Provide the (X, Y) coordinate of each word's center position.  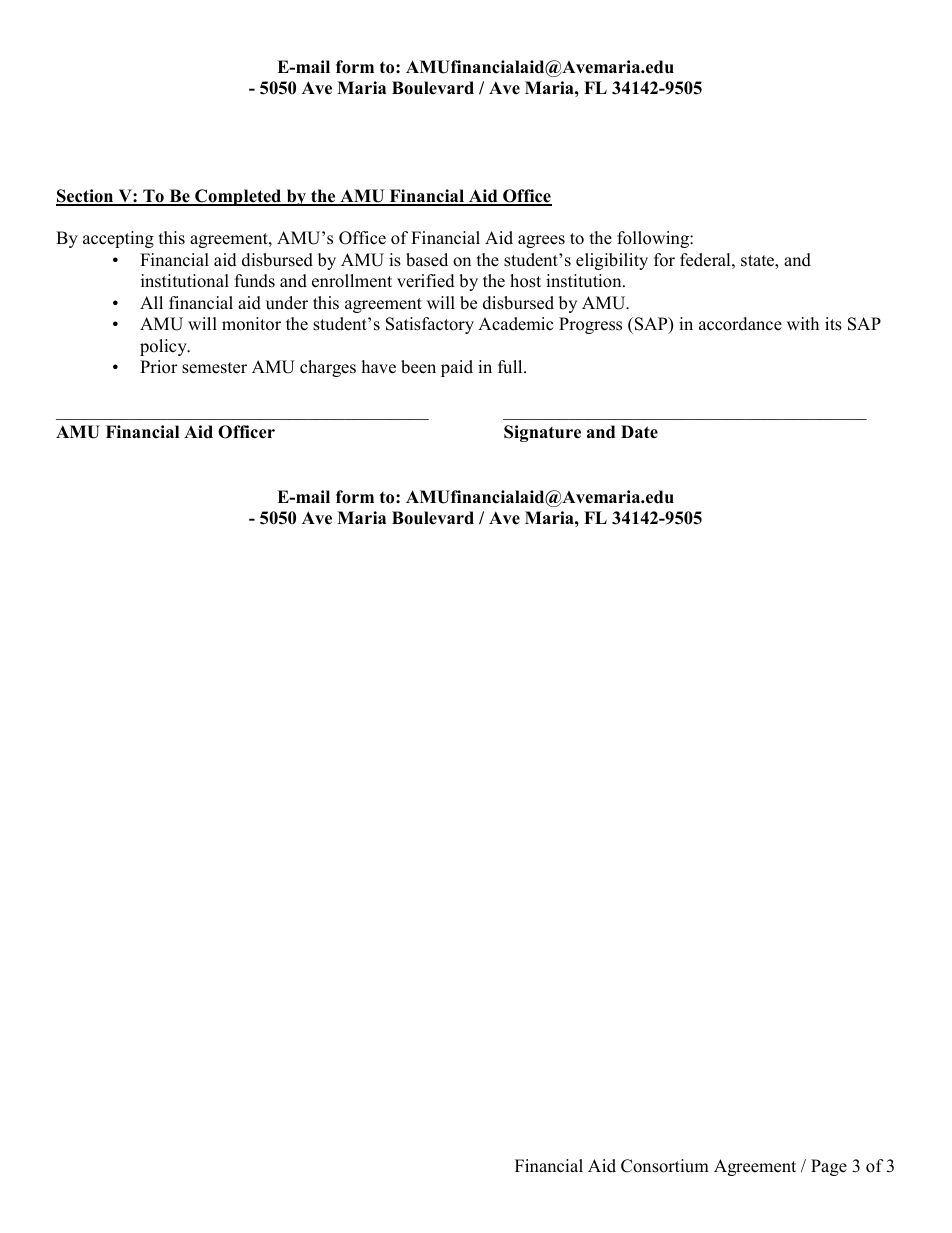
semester (214, 368)
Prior (159, 367)
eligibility (612, 261)
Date (639, 432)
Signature (542, 433)
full (511, 367)
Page (829, 1167)
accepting (118, 239)
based (427, 260)
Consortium (665, 1166)
